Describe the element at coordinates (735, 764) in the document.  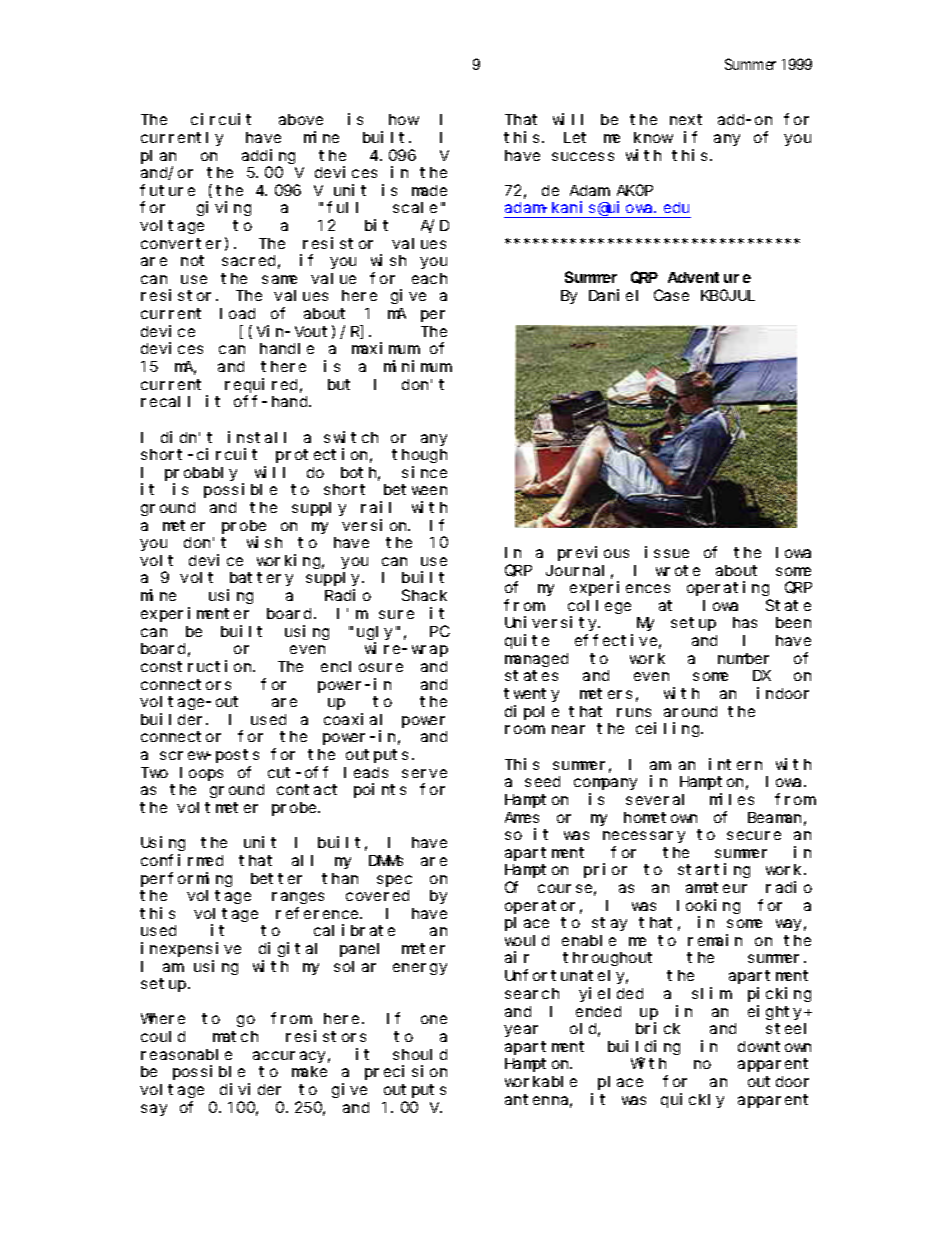
I see `intern` at that location.
